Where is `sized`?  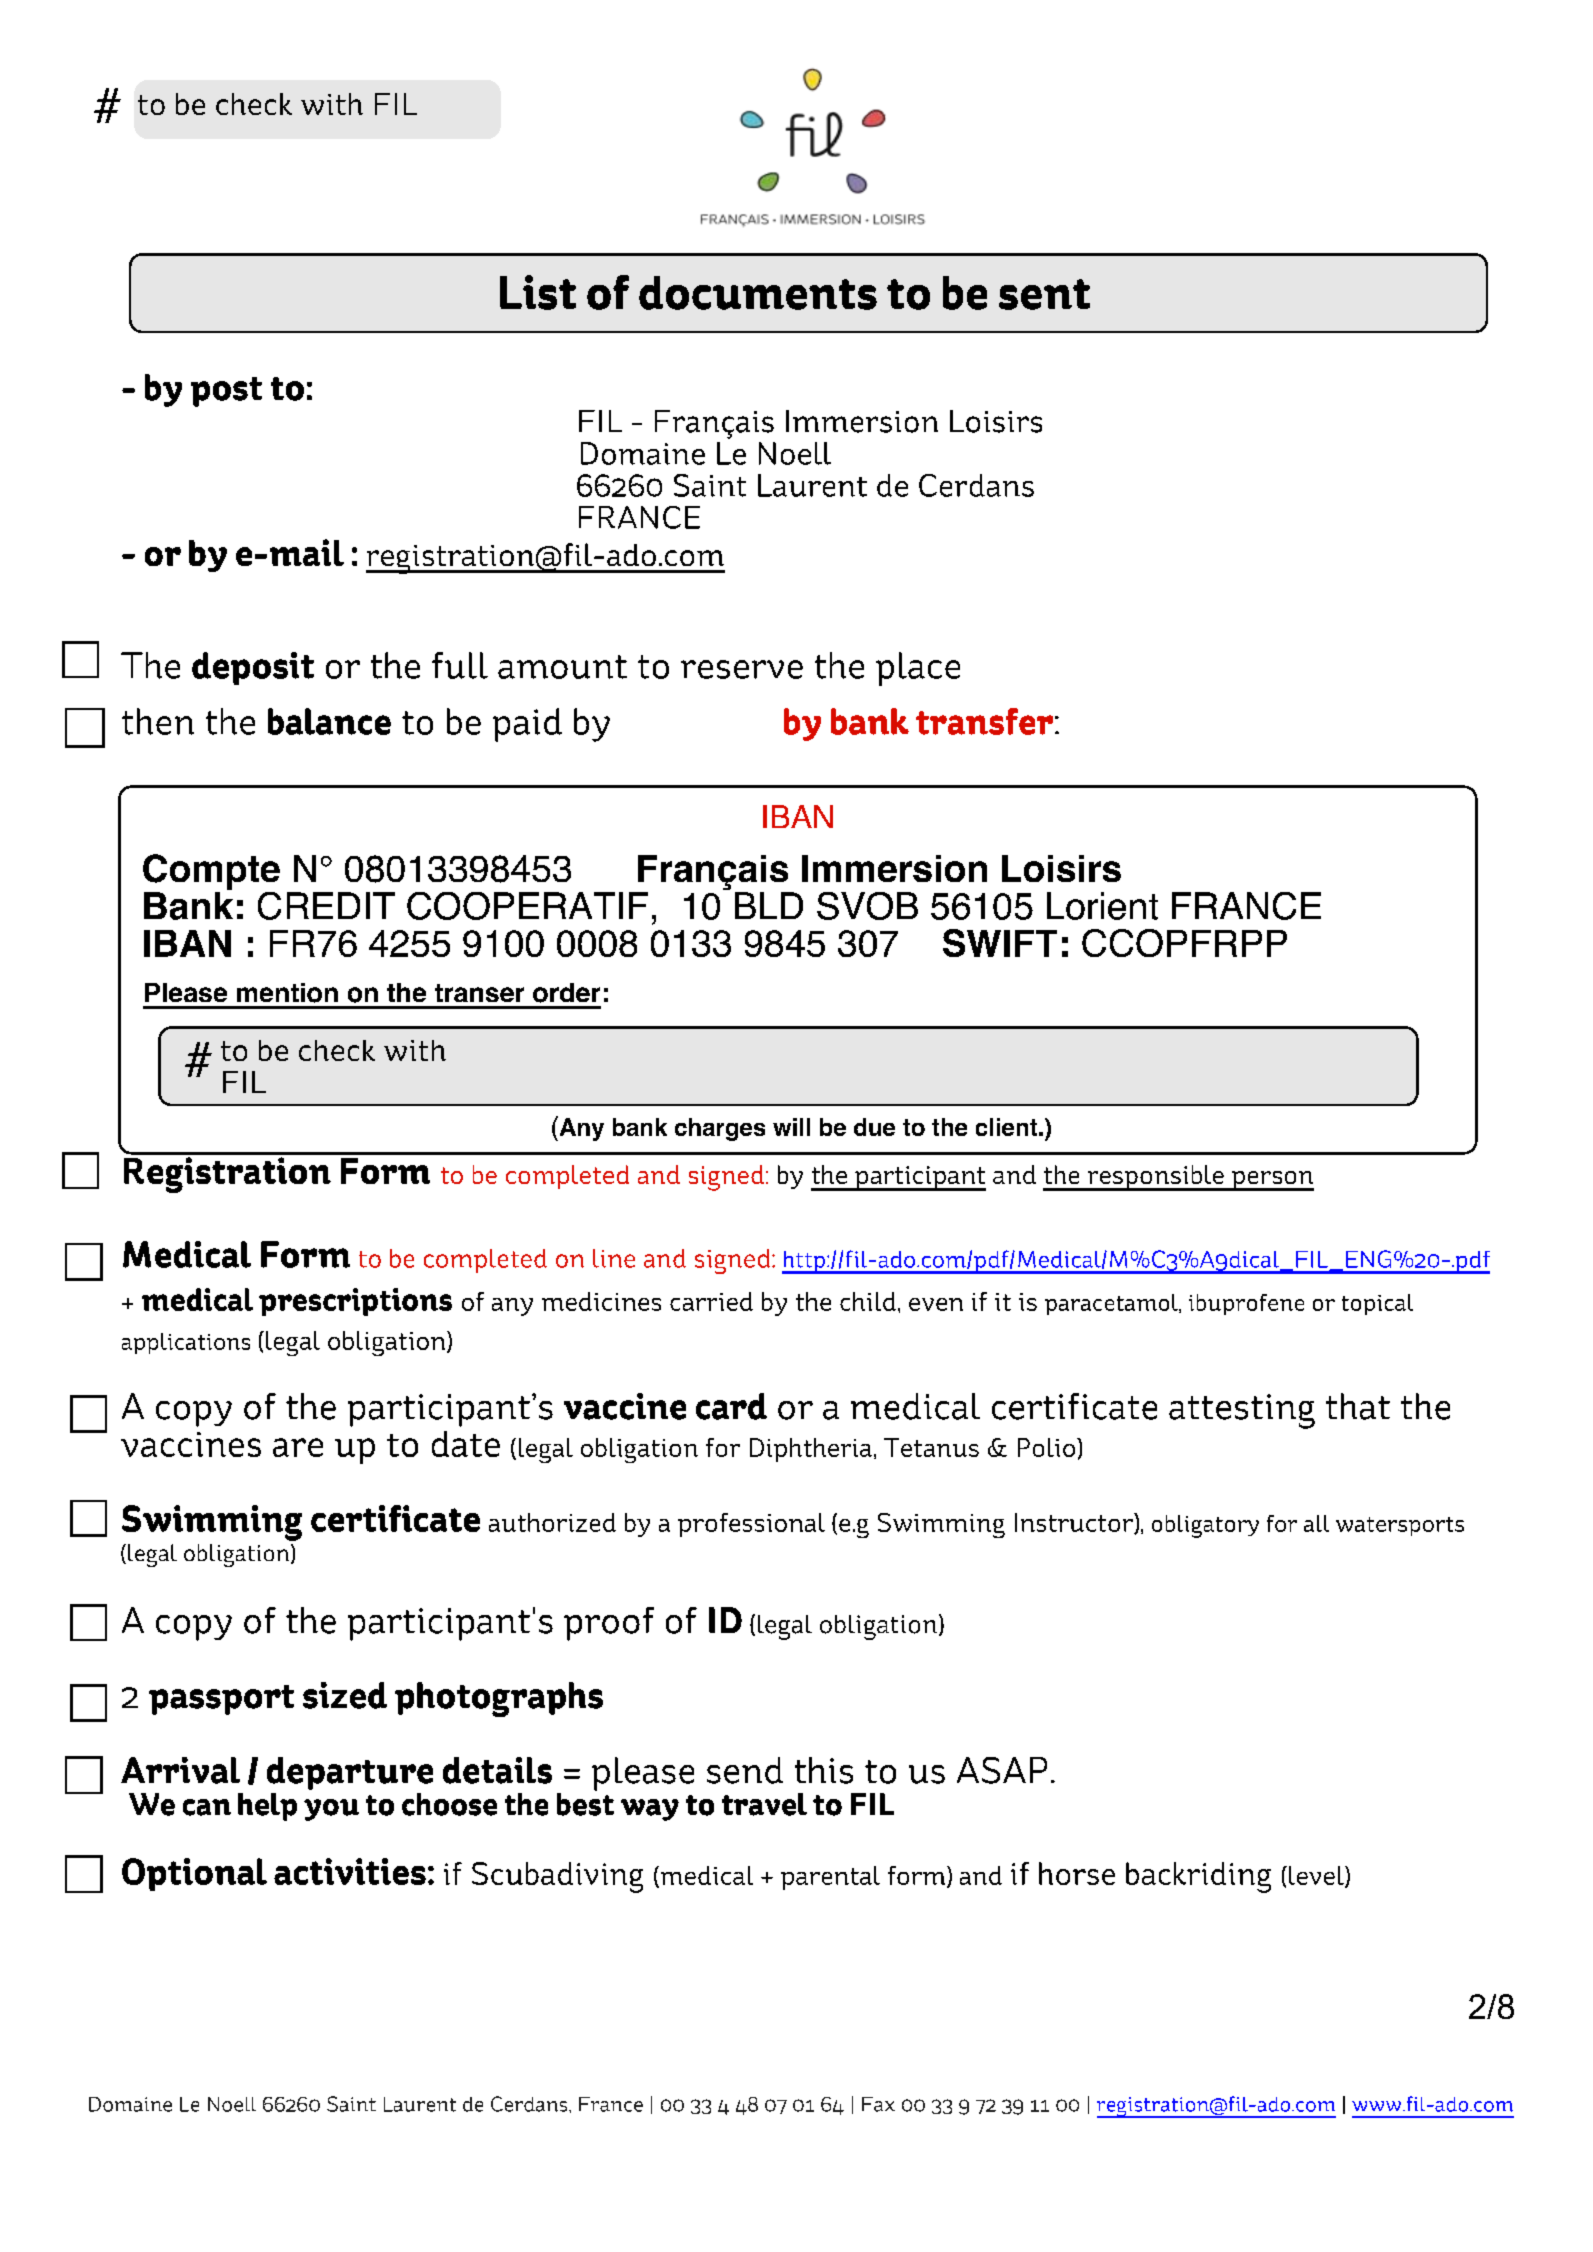
sized is located at coordinates (345, 1695).
